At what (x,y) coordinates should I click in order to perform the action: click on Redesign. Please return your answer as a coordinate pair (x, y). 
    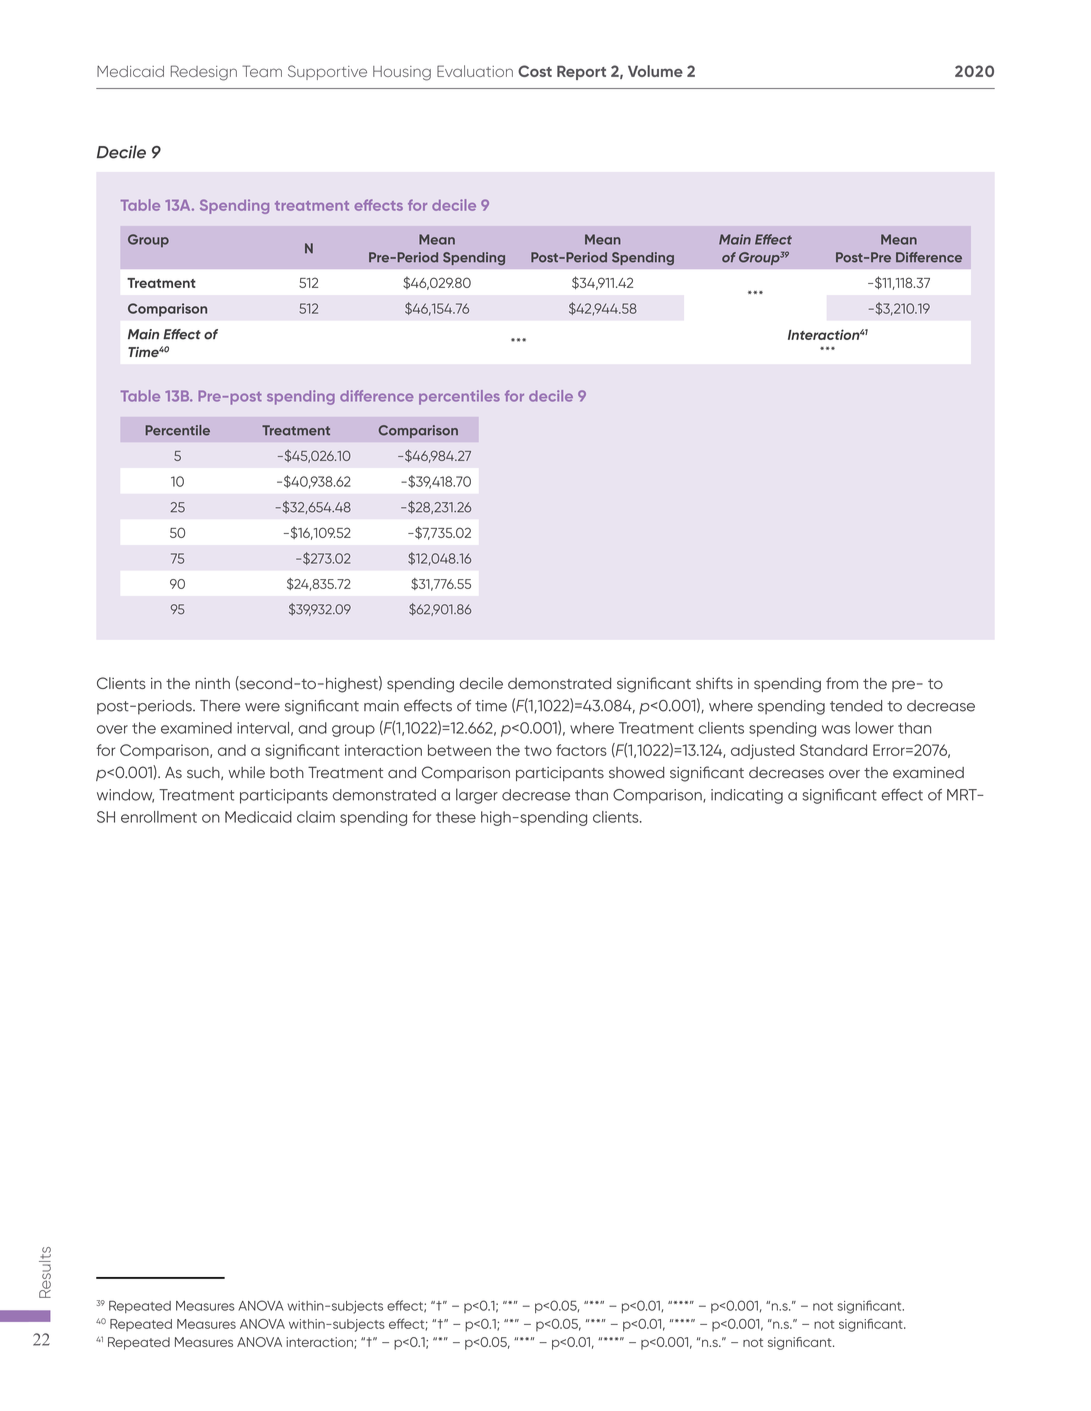
    Looking at the image, I should click on (204, 73).
